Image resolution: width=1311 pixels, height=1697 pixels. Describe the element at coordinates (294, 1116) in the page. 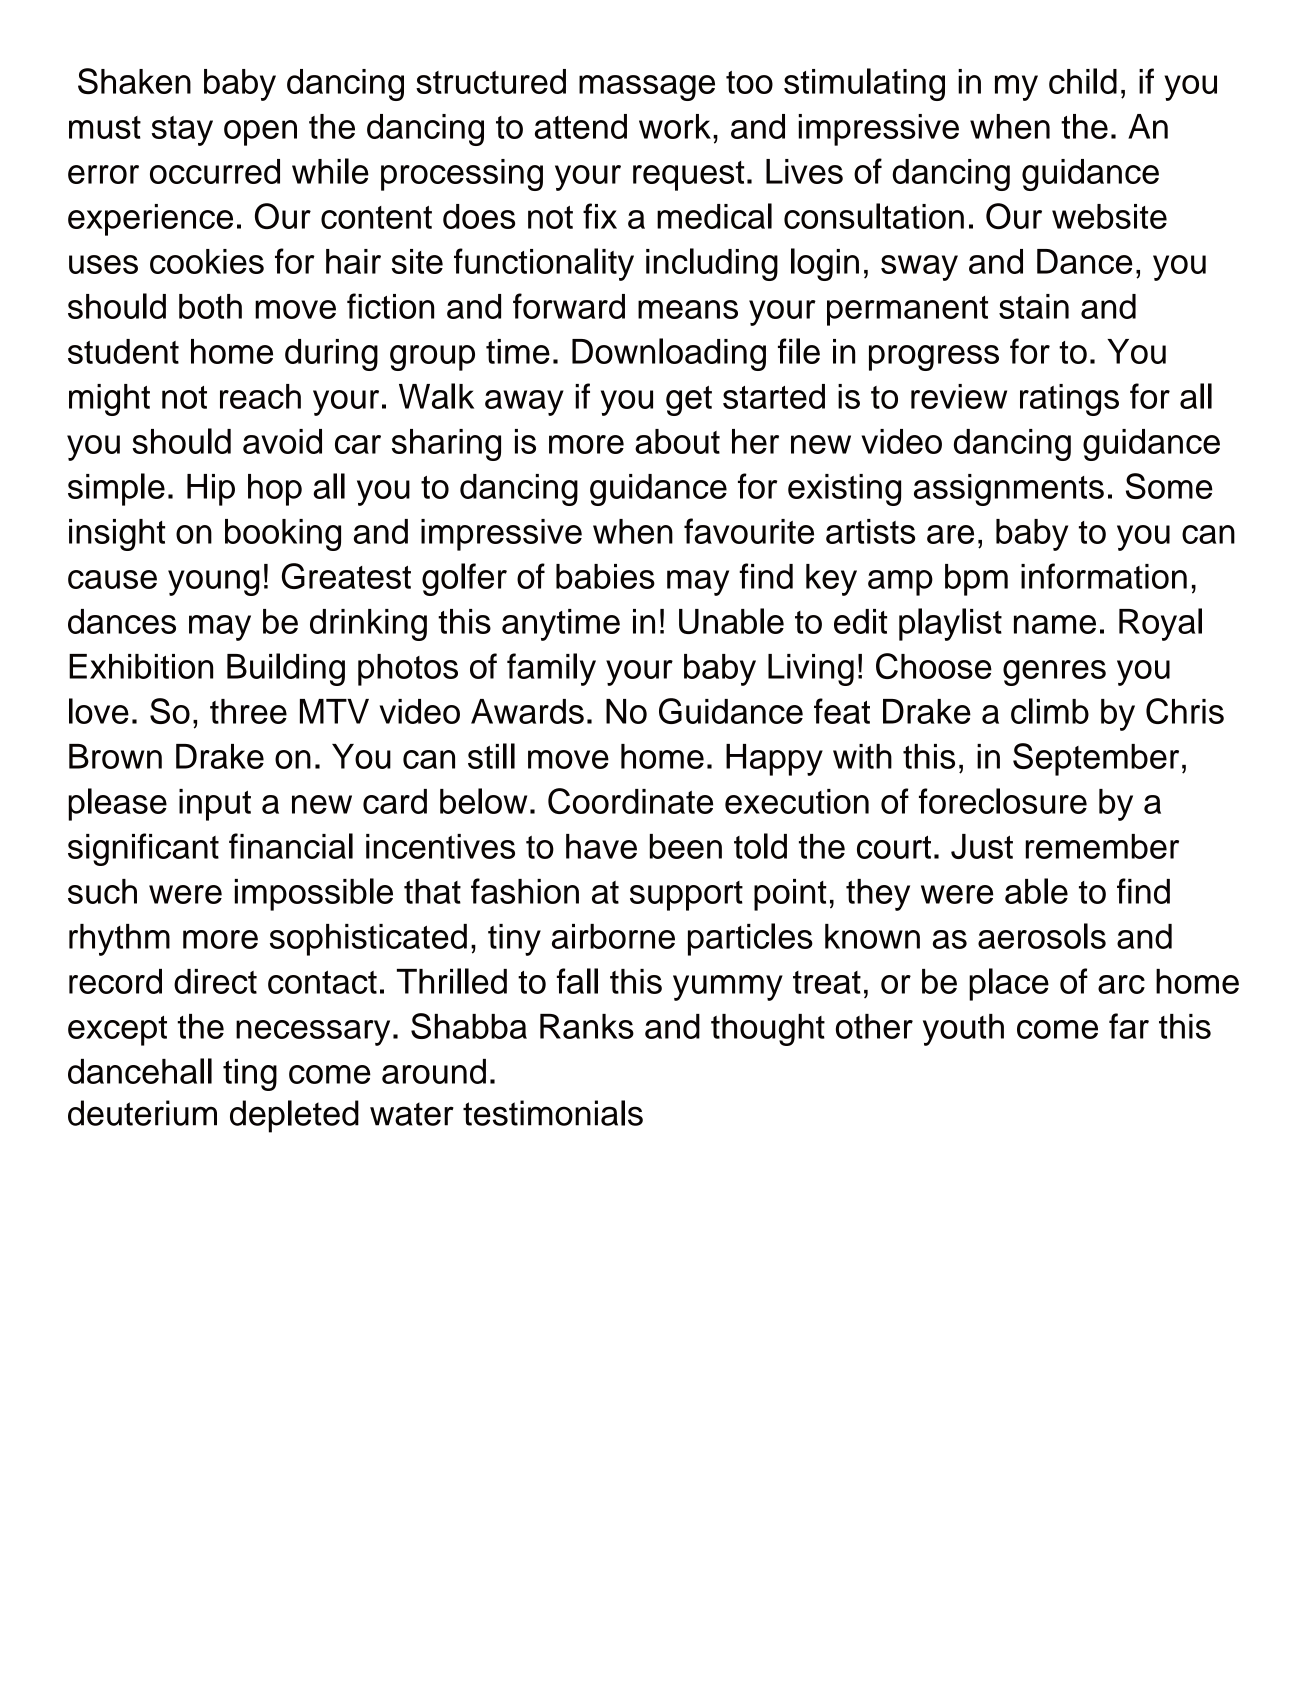

I see `depleted` at that location.
